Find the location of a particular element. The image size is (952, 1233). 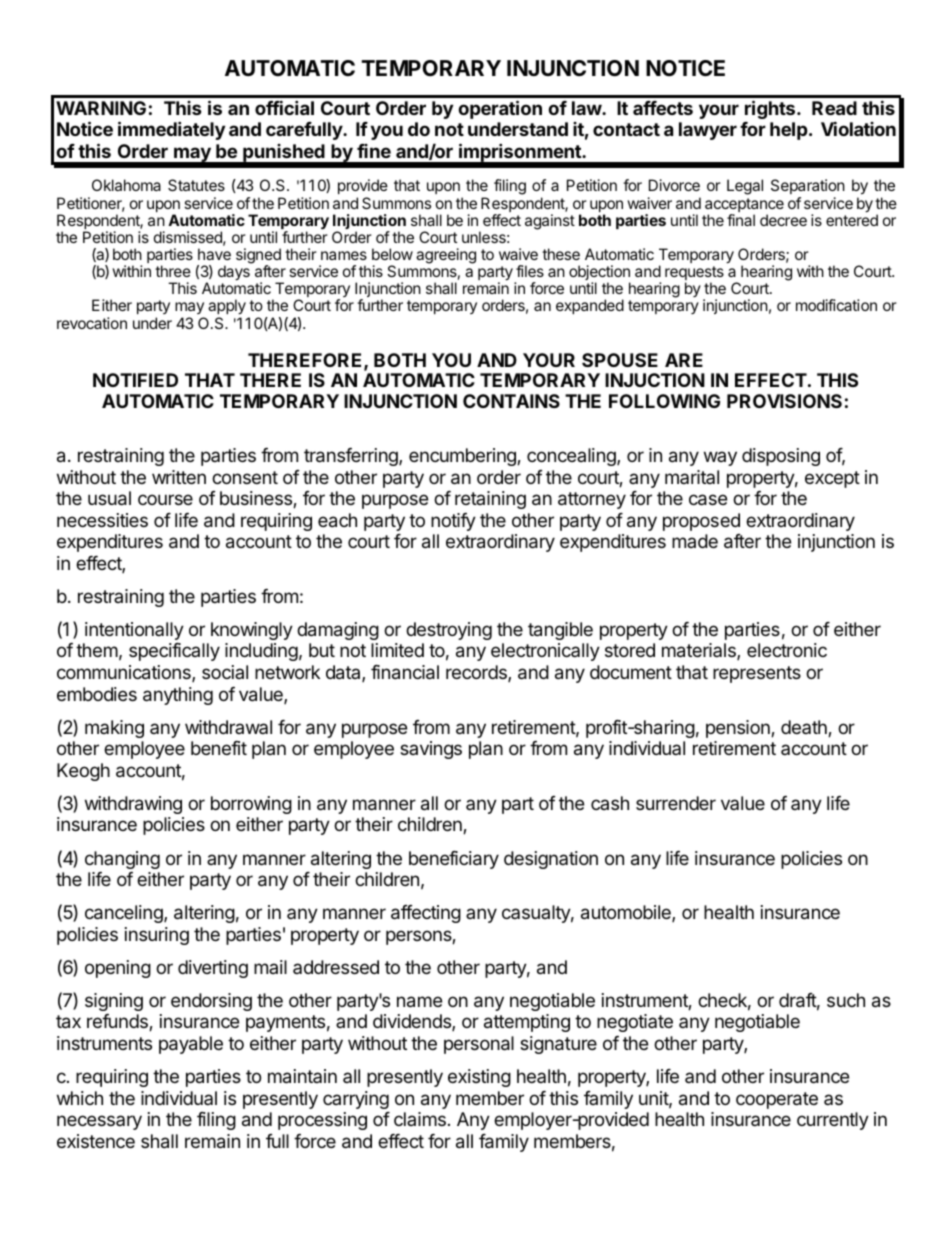

beneficiary is located at coordinates (454, 860).
